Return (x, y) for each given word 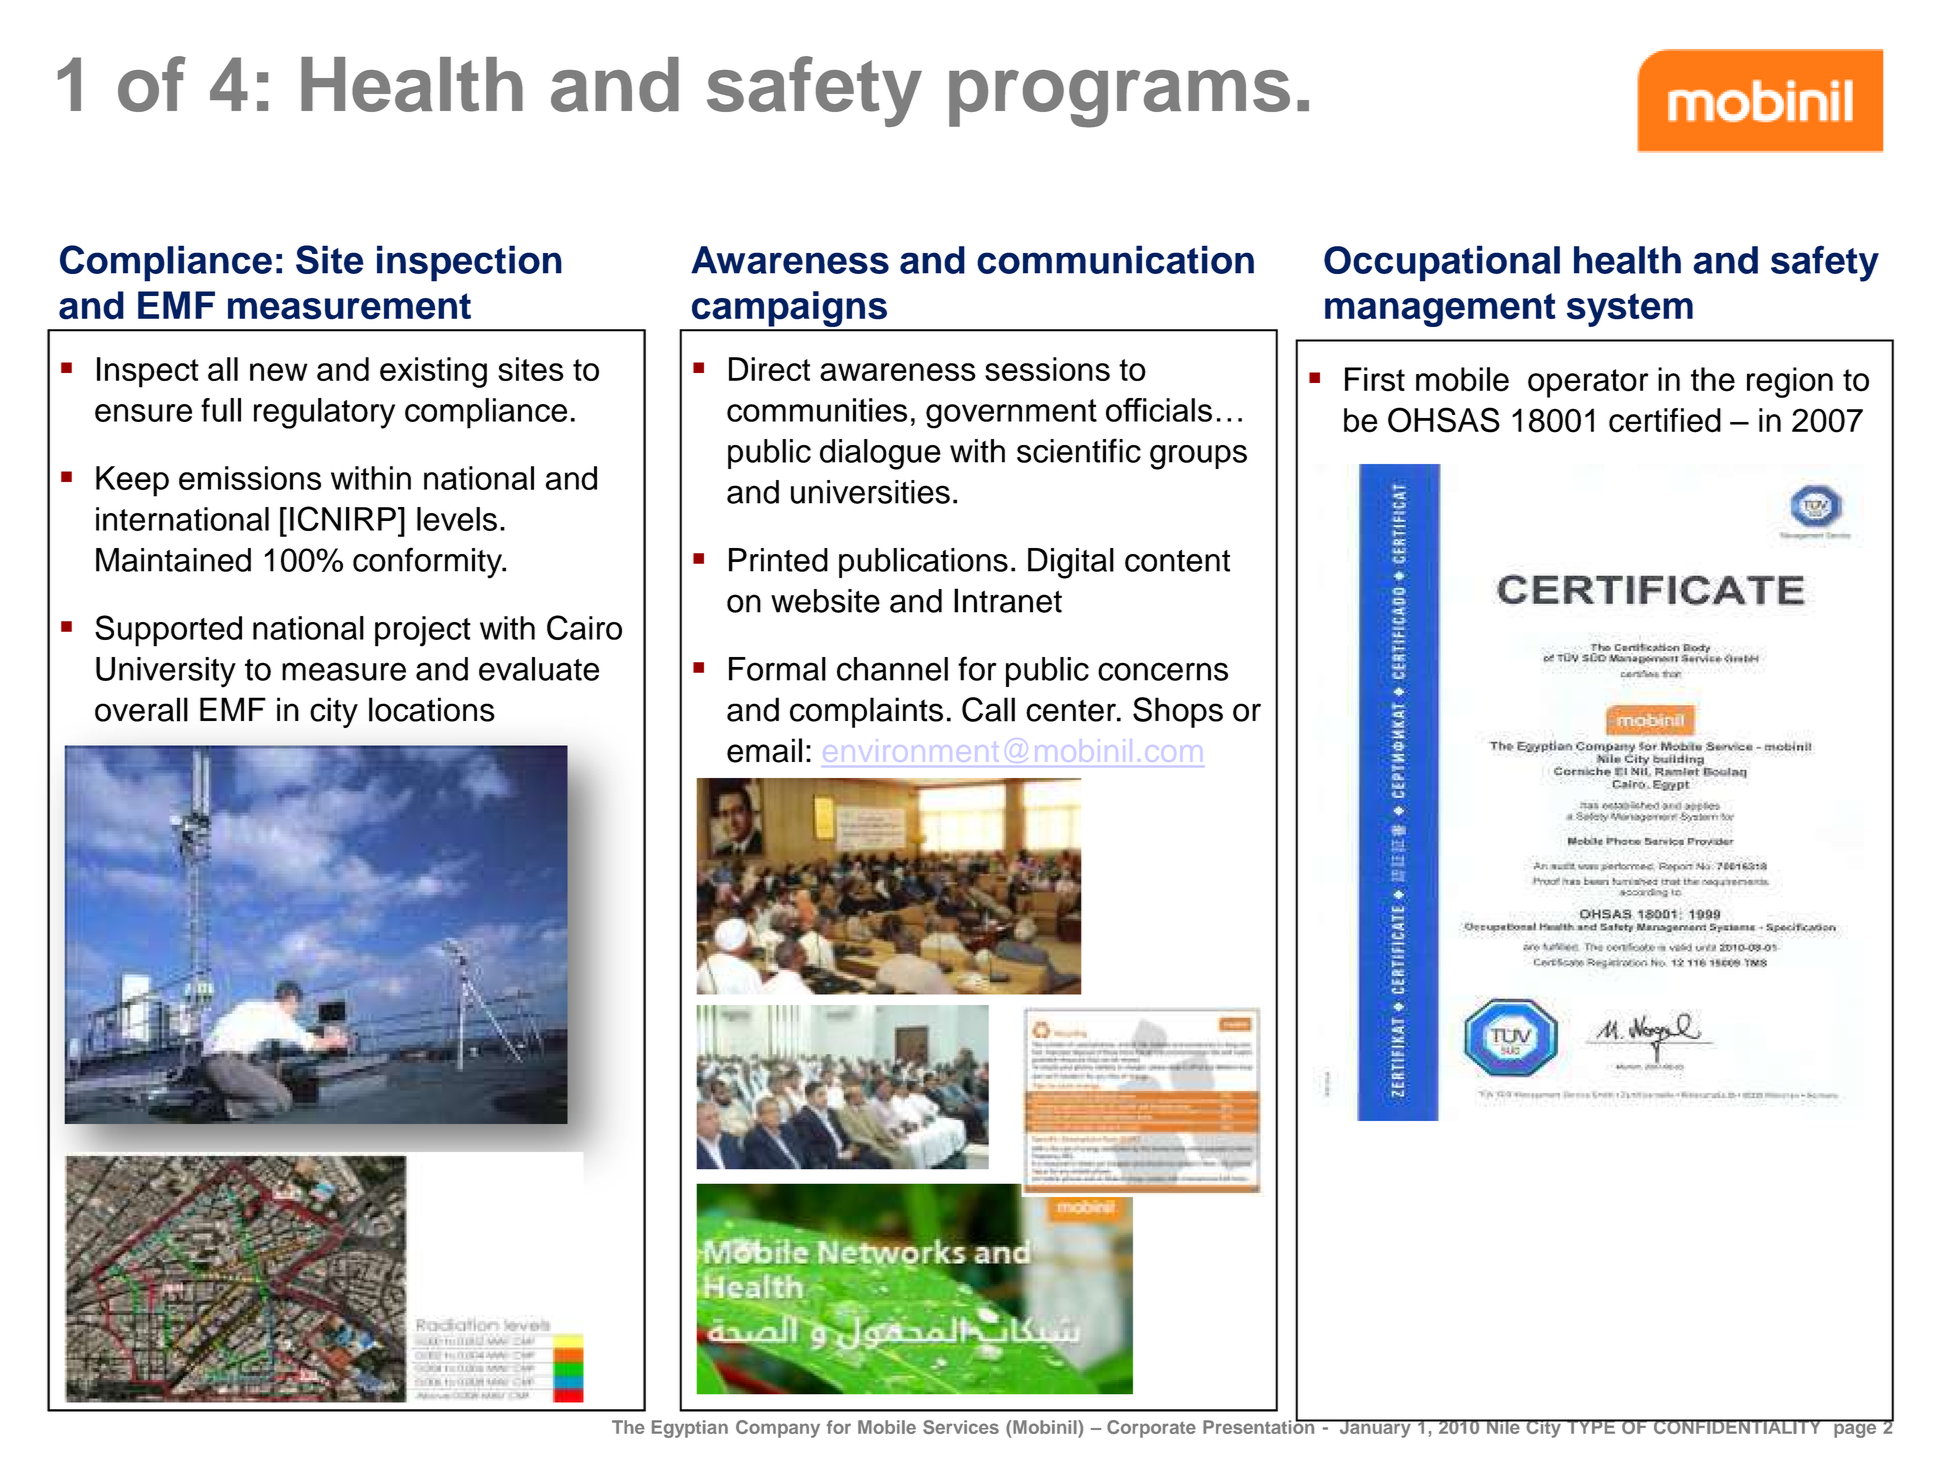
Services (961, 1427)
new (279, 372)
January (1375, 1428)
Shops (1178, 712)
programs (1119, 99)
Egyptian (690, 1429)
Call (988, 709)
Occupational (1442, 263)
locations (432, 709)
